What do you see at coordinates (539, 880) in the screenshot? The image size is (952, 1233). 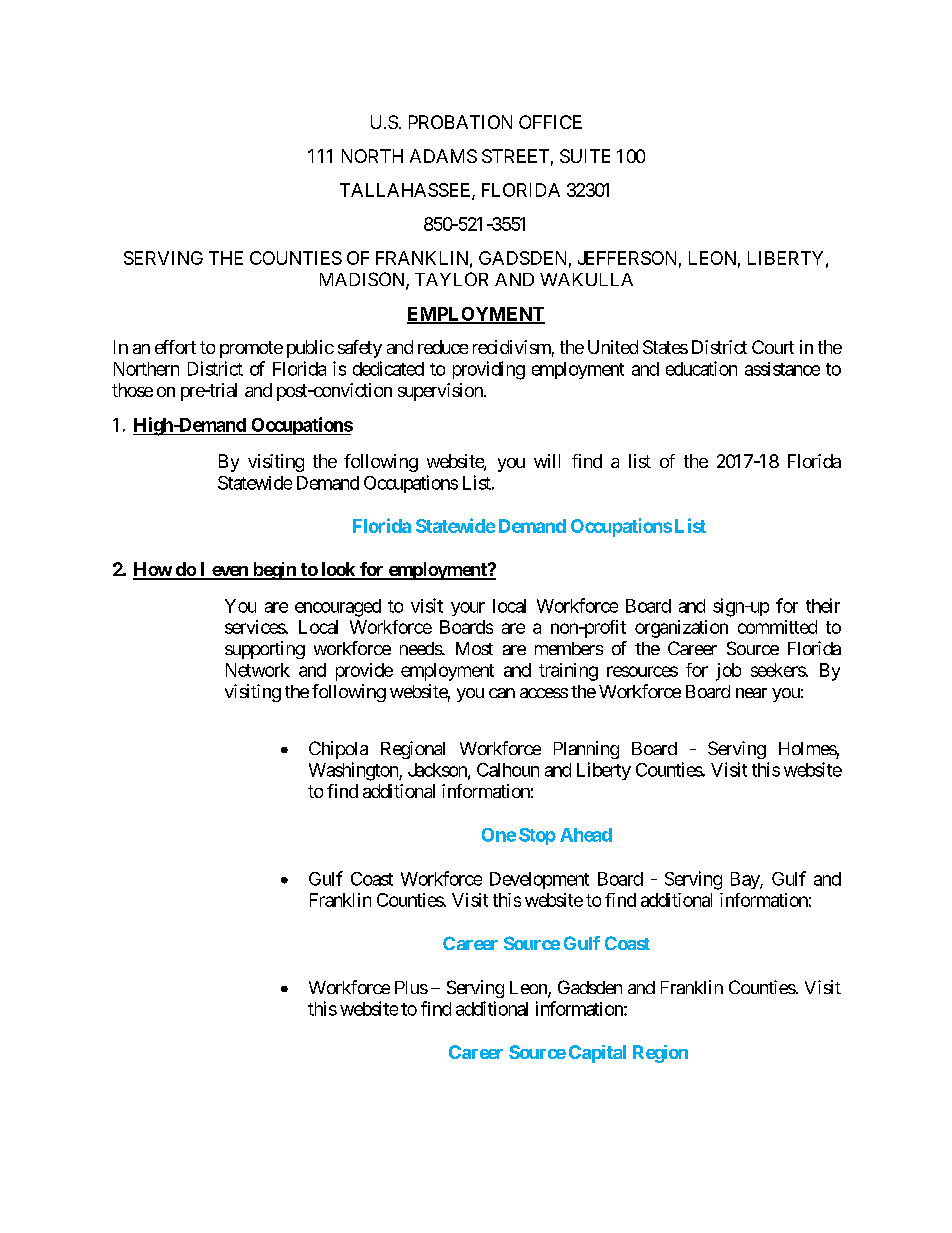 I see `Development` at bounding box center [539, 880].
